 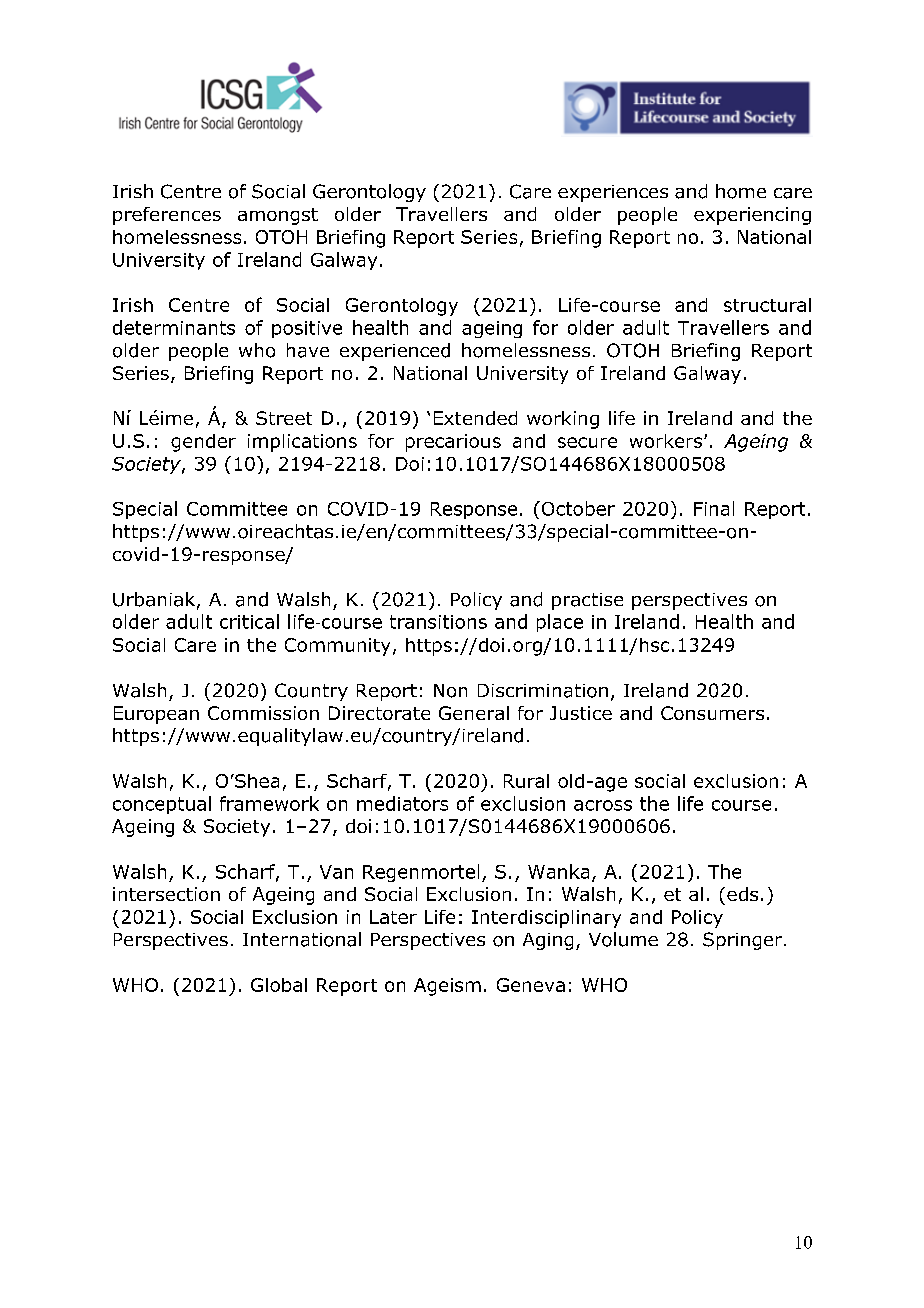 I want to click on experiencing, so click(x=752, y=216).
